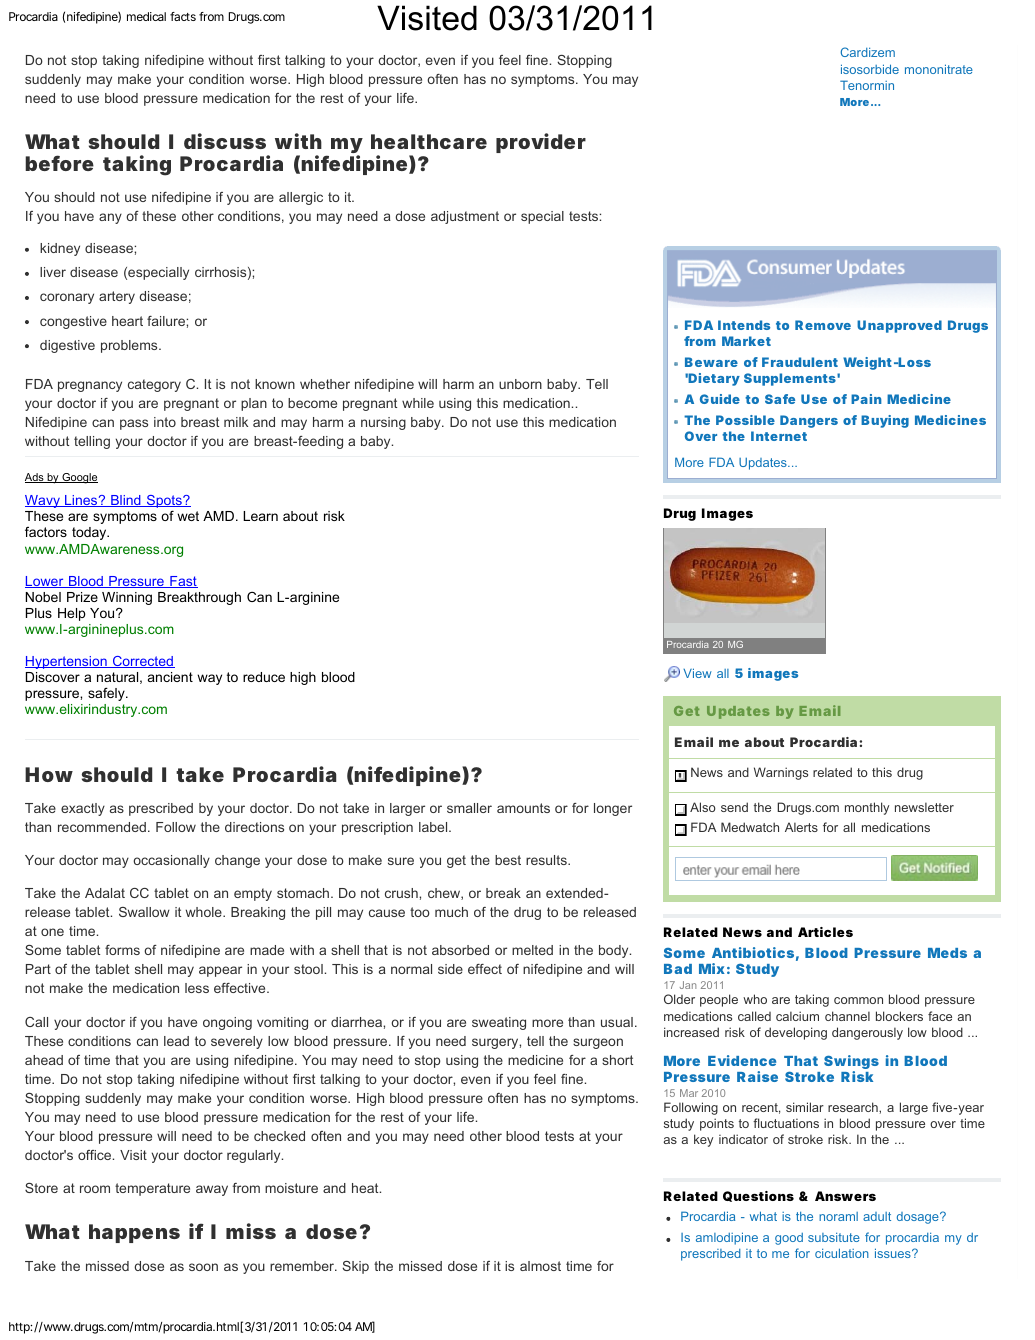 The width and height of the screenshot is (1035, 1340). What do you see at coordinates (781, 773) in the screenshot?
I see `Warnings` at bounding box center [781, 773].
